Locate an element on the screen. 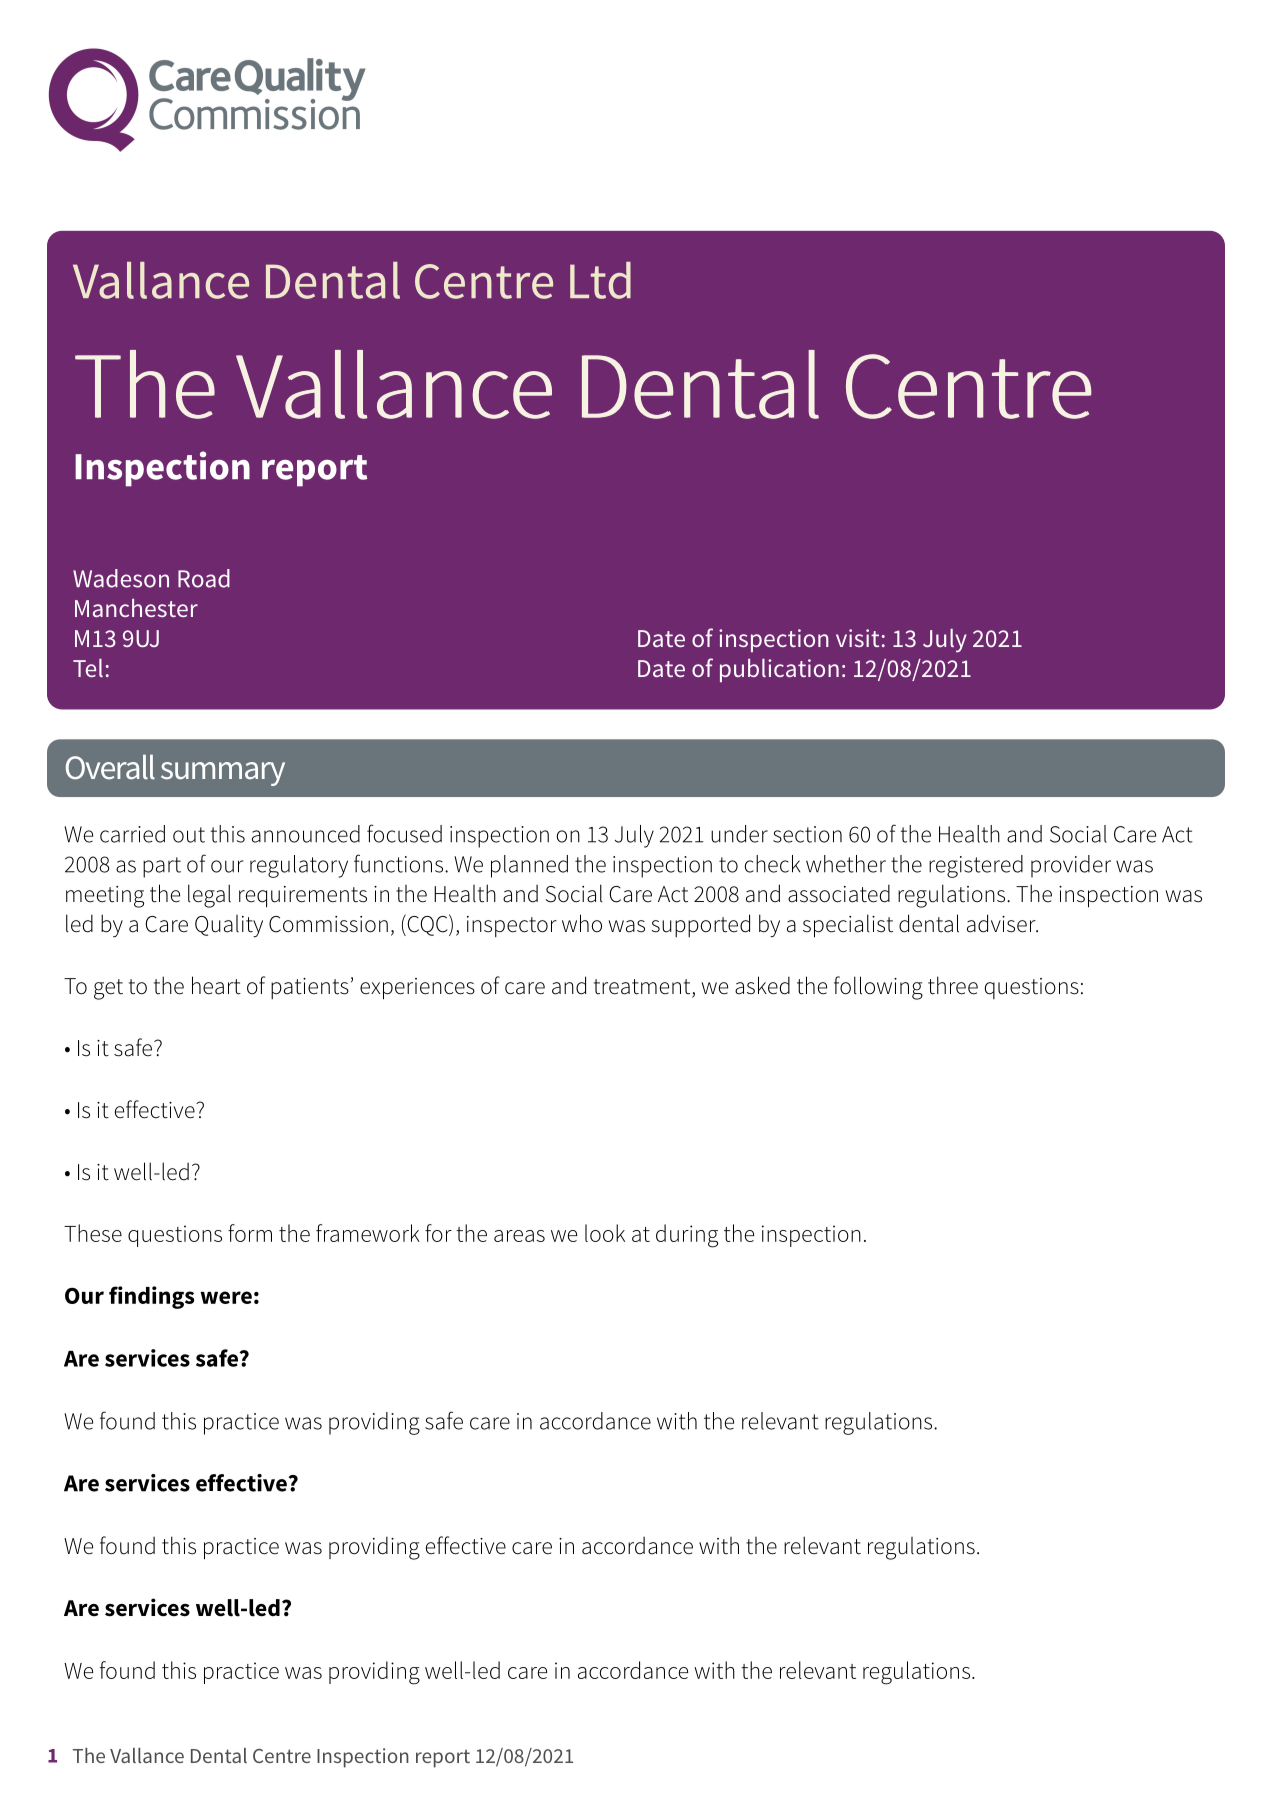 Image resolution: width=1272 pixels, height=1799 pixels. Road is located at coordinates (204, 578).
